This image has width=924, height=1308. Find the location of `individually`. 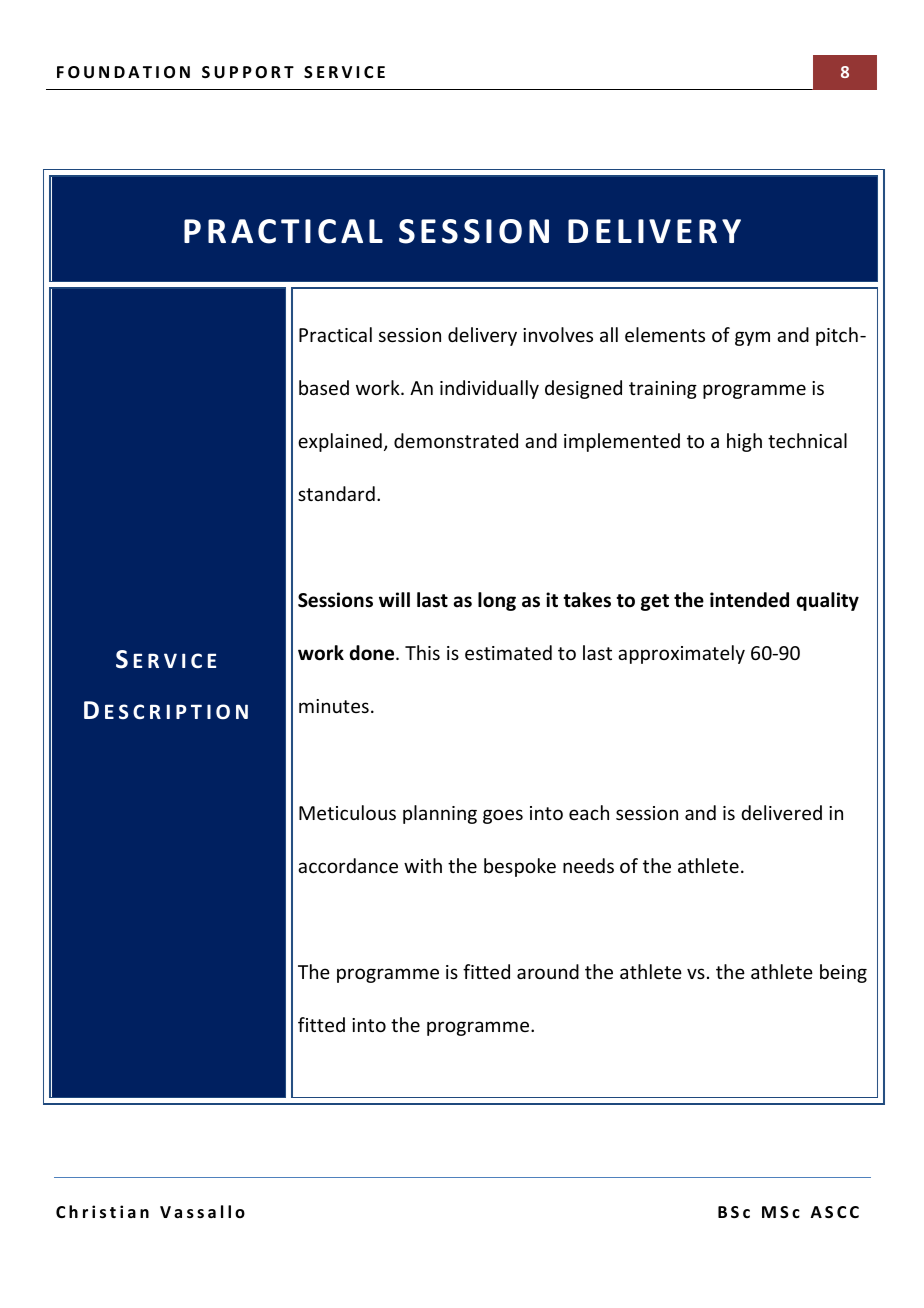

individually is located at coordinates (489, 389).
